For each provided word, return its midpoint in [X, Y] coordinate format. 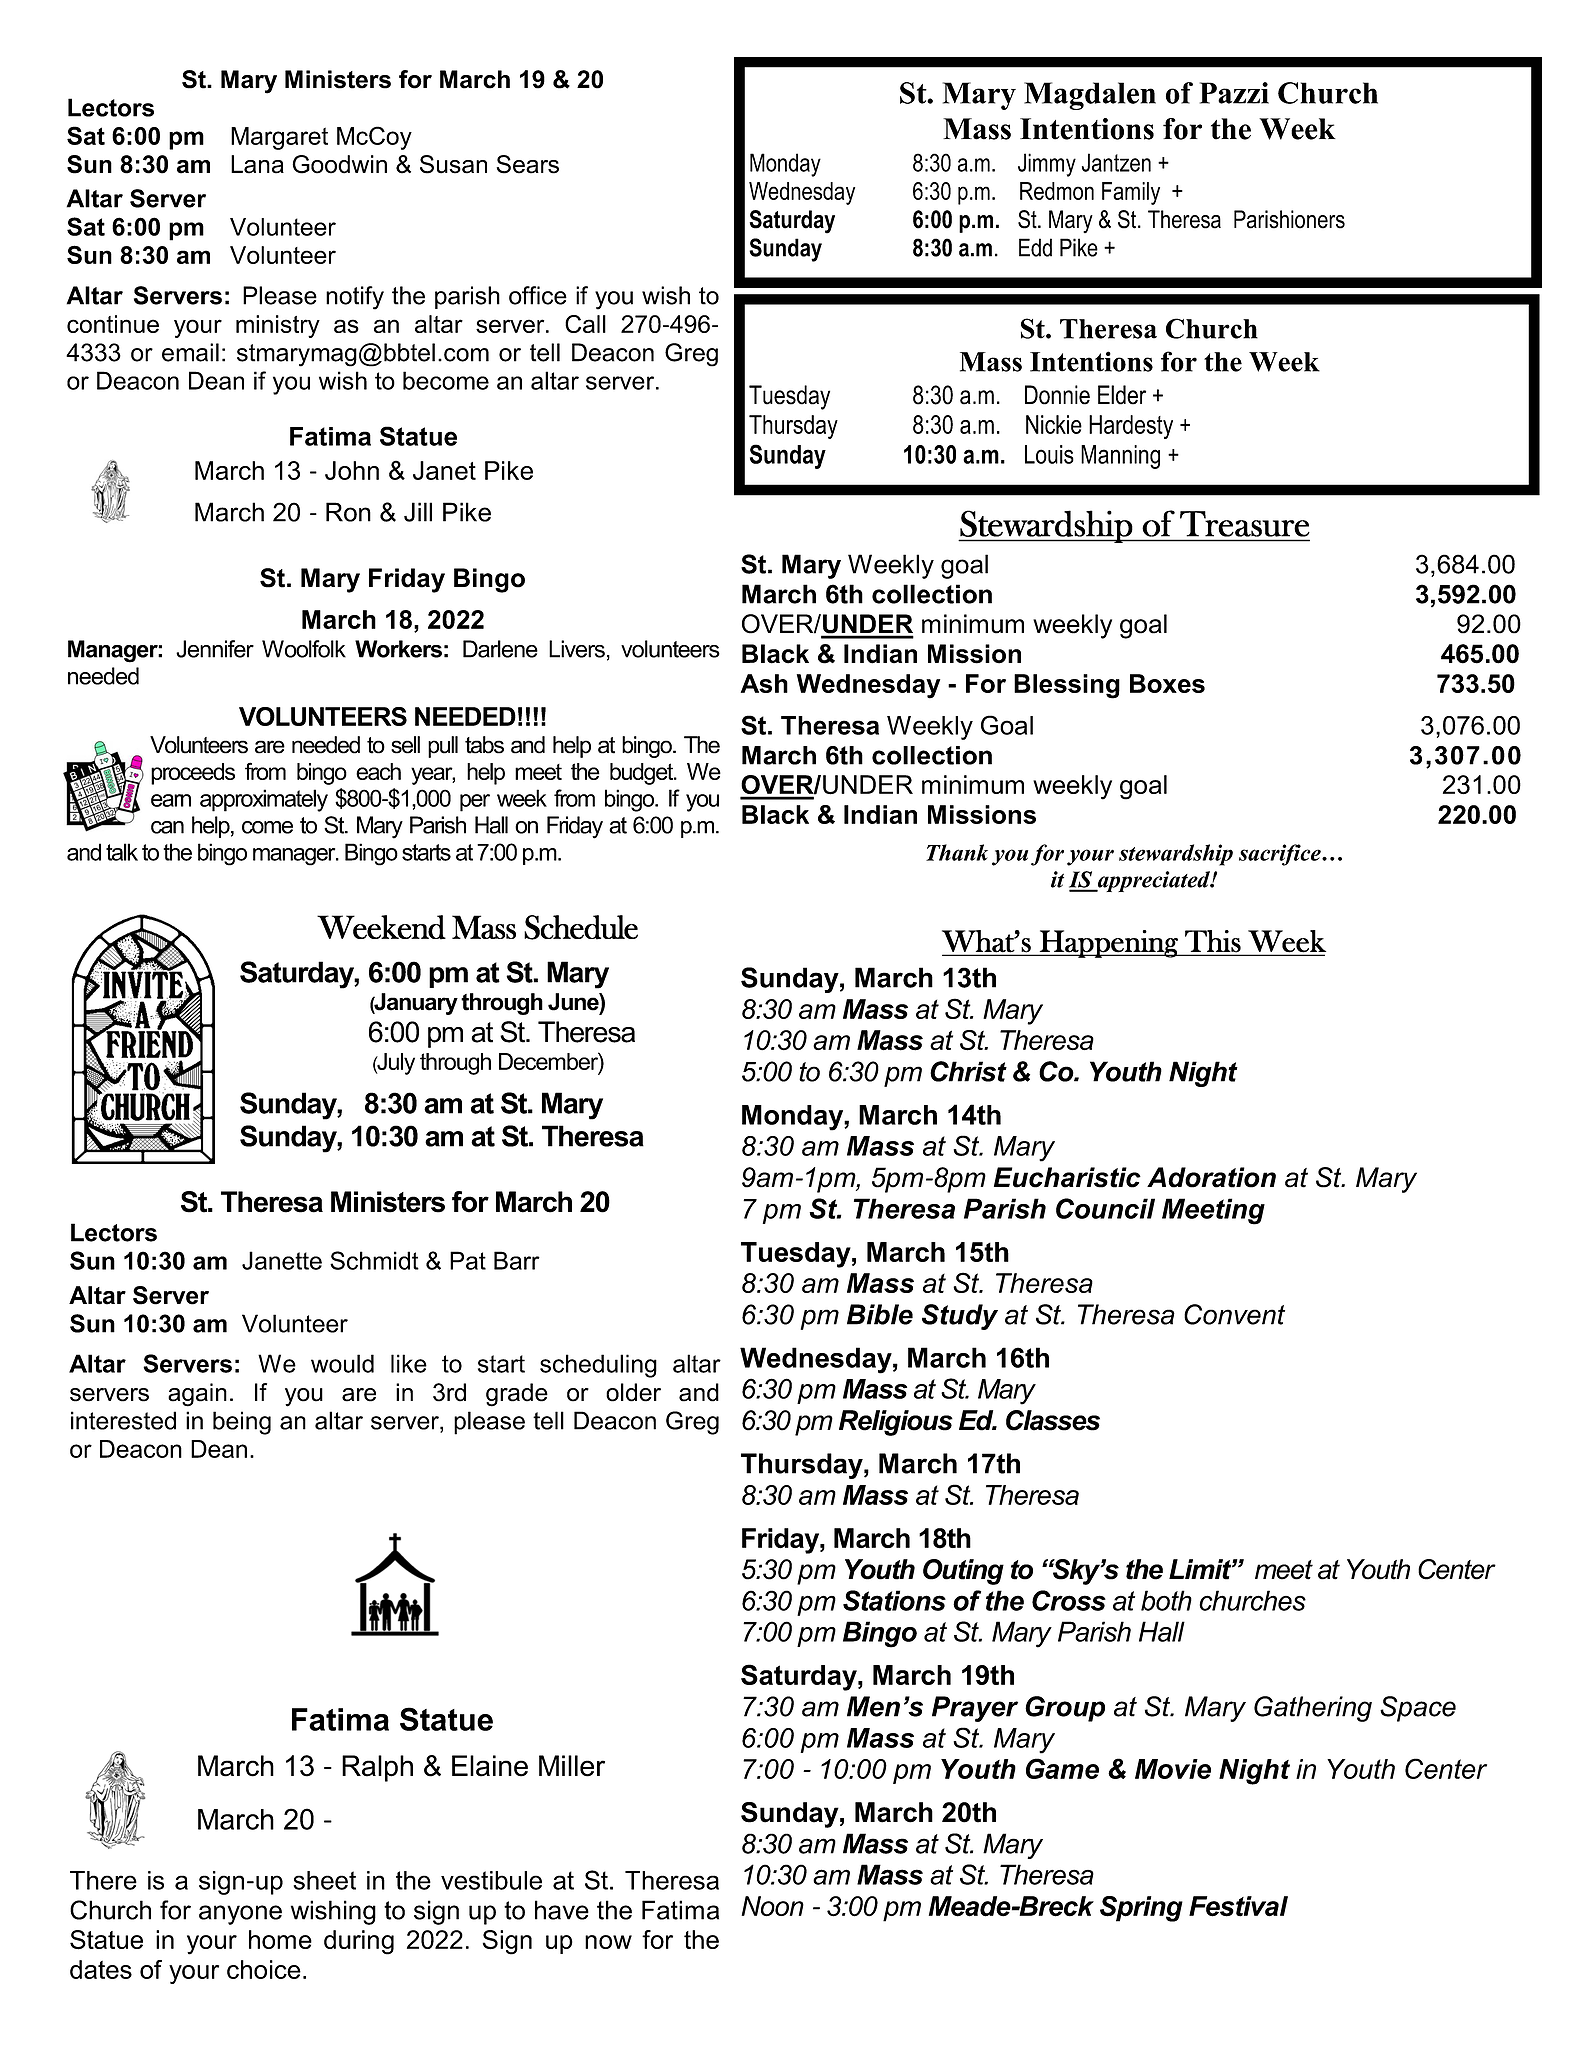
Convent [1234, 1314]
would [342, 1363]
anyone [240, 1915]
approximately [264, 800]
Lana [257, 164]
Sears [527, 164]
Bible [880, 1314]
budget [643, 774]
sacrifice [1281, 855]
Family [1131, 193]
